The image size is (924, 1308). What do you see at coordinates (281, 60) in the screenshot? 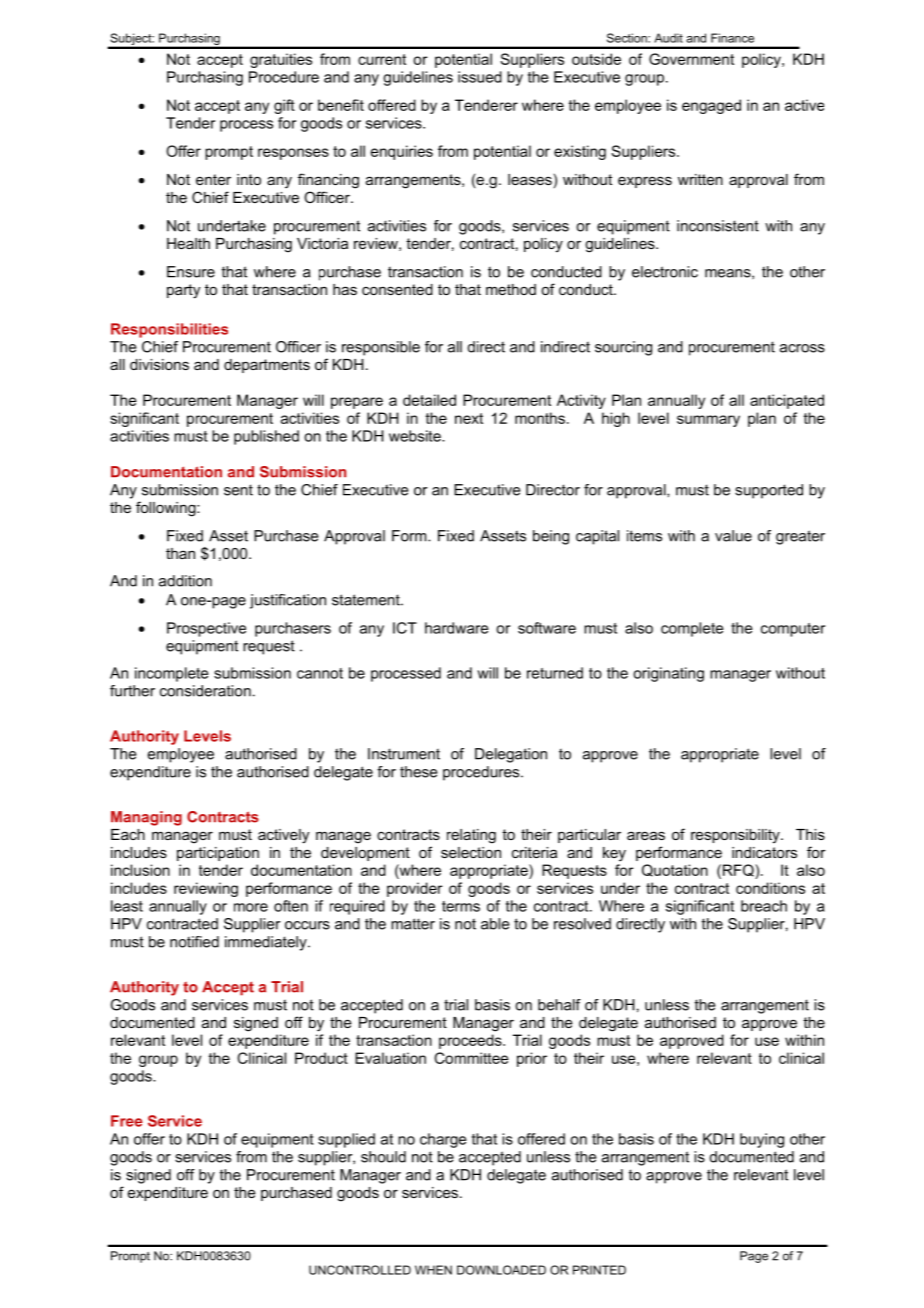
I see `gratuities` at bounding box center [281, 60].
